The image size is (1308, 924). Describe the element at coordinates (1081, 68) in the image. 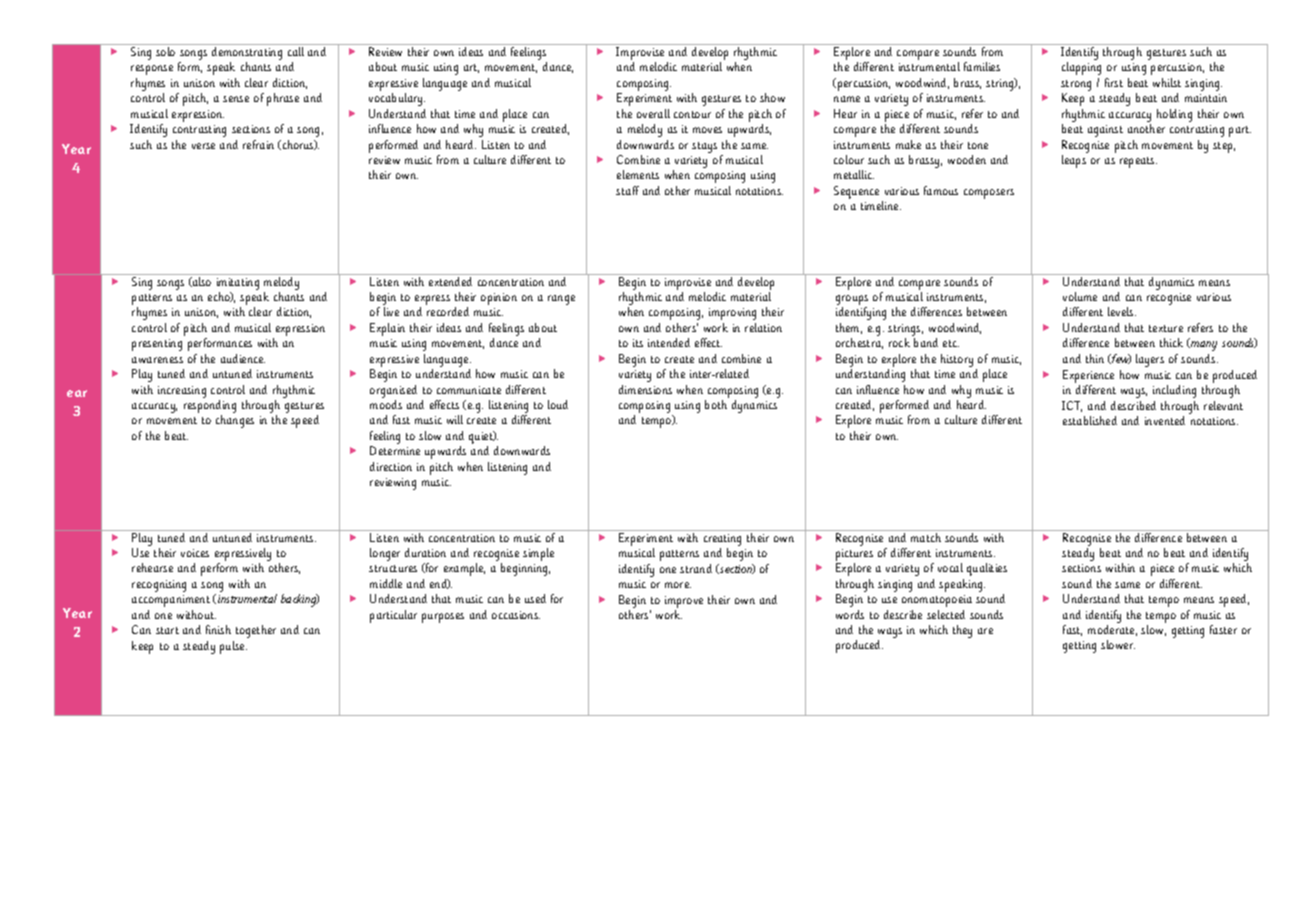

I see `clapping` at that location.
